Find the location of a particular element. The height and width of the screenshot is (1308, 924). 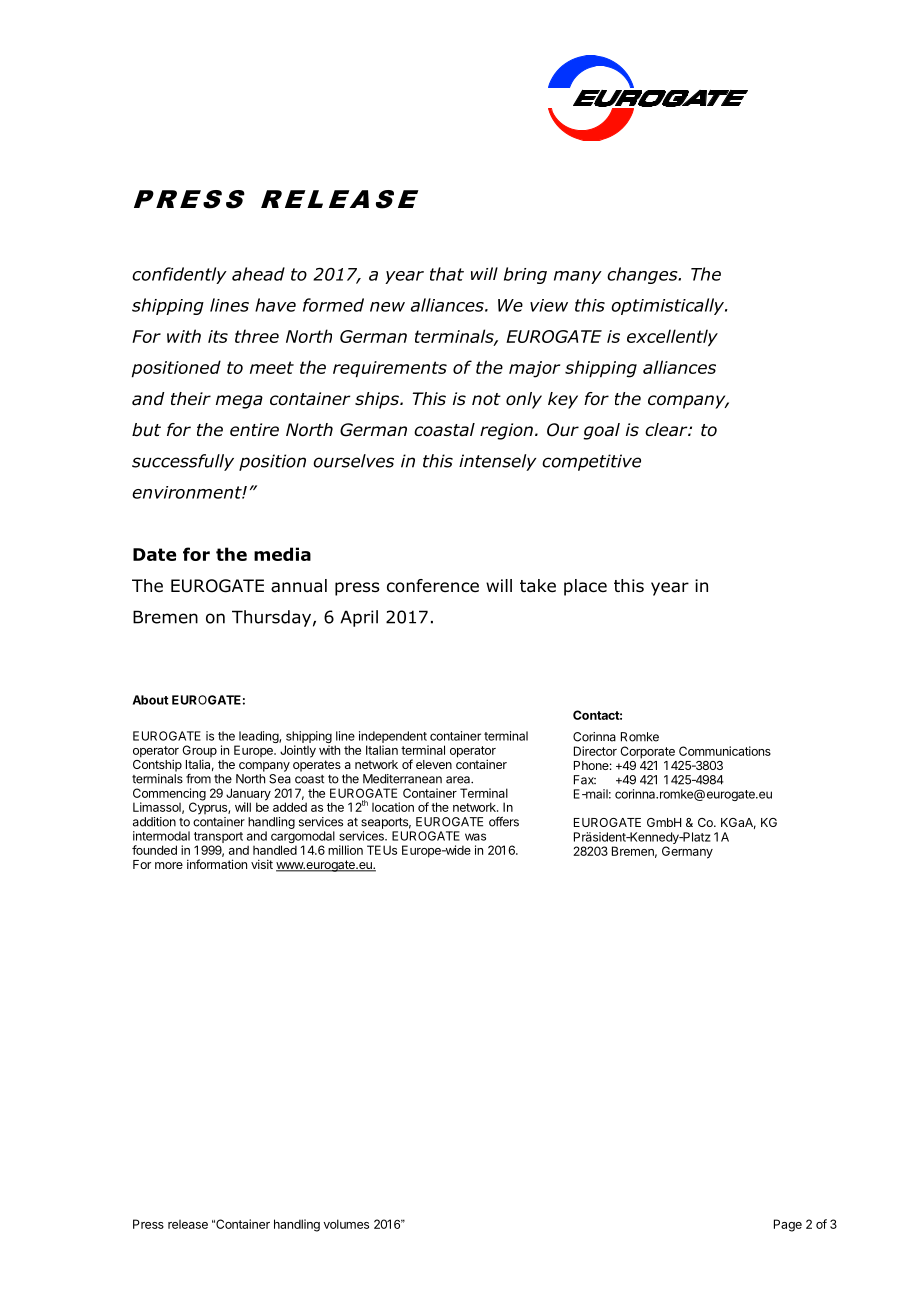

media is located at coordinates (282, 554).
